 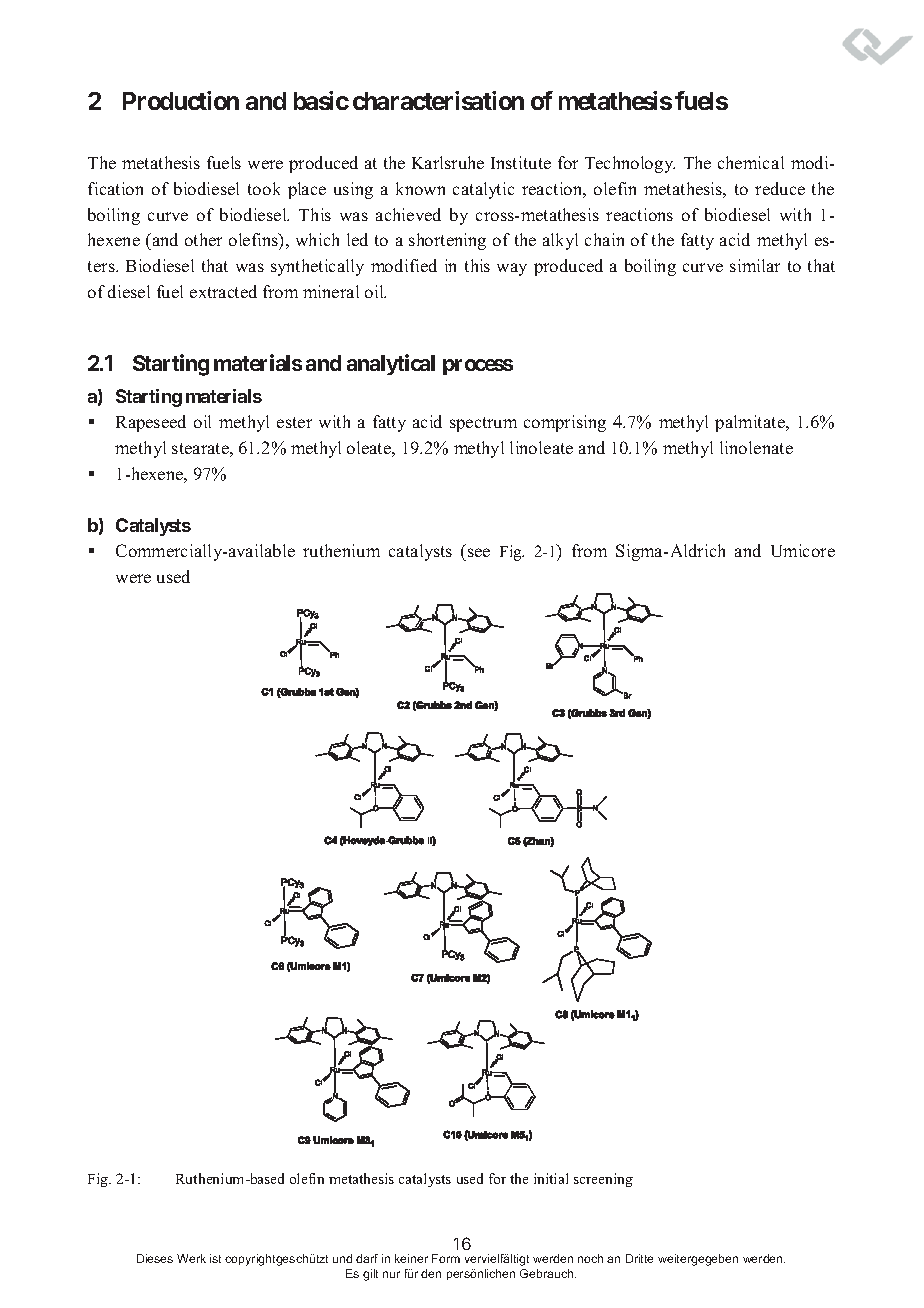 I want to click on palmitate, so click(x=751, y=423).
